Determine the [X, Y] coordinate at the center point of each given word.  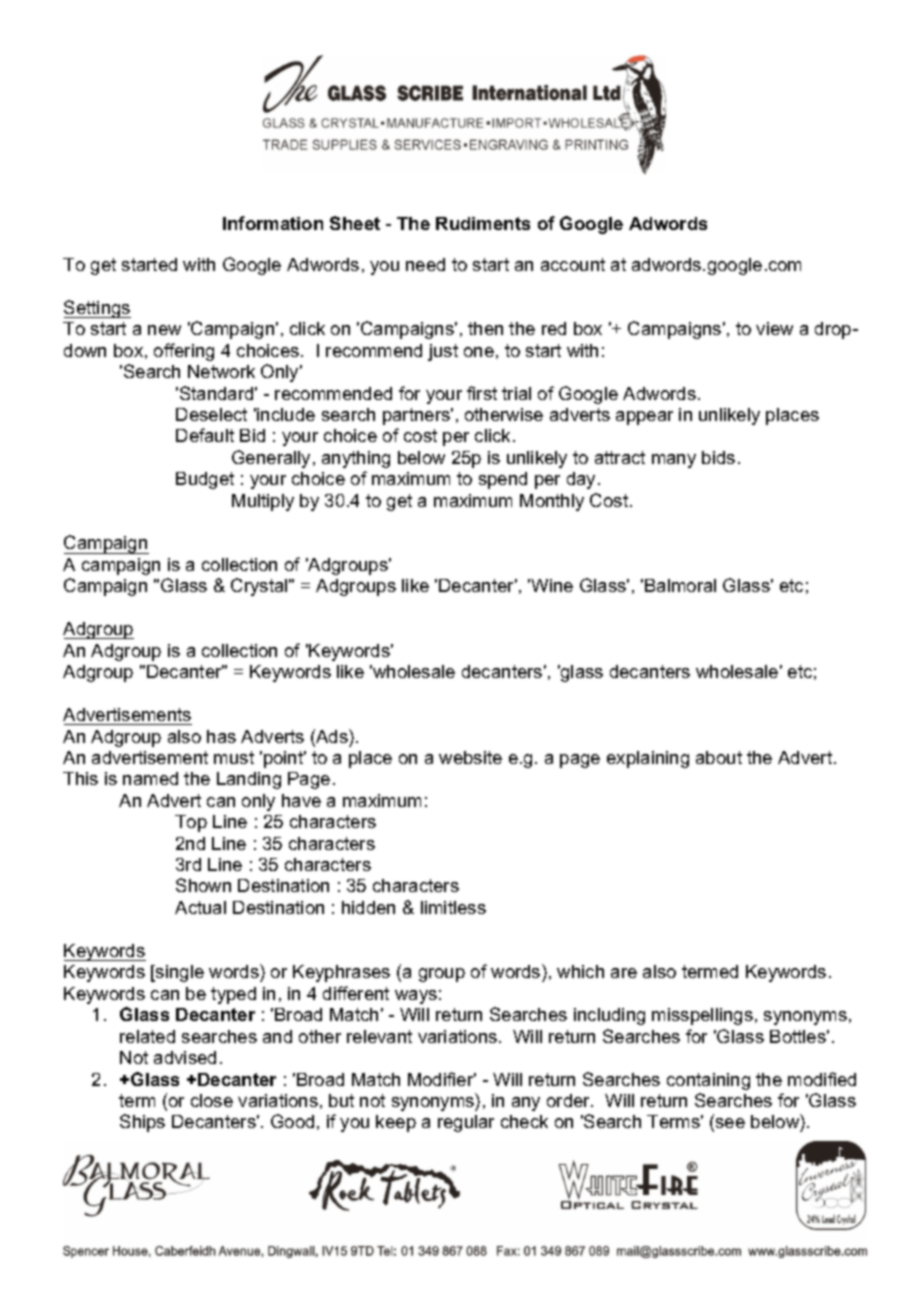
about [719, 757]
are [624, 973]
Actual [200, 907]
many [674, 461]
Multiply [263, 502]
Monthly [552, 502]
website [470, 757]
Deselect [211, 414]
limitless [453, 907]
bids [718, 457]
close [212, 1100]
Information [273, 223]
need [425, 264]
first [482, 393]
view [774, 328]
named [150, 778]
